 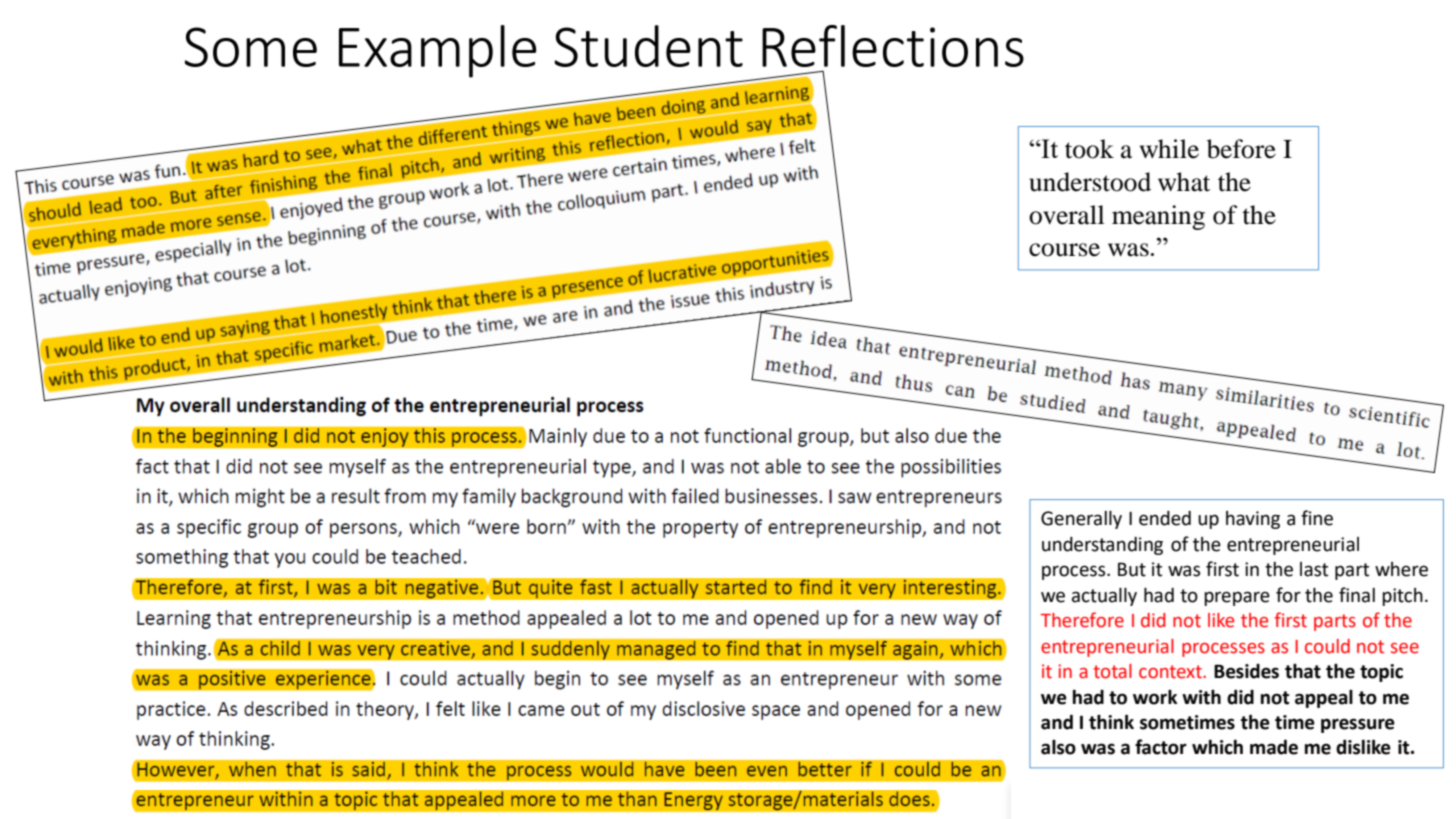 What do you see at coordinates (893, 46) in the page?
I see `Reflections` at bounding box center [893, 46].
